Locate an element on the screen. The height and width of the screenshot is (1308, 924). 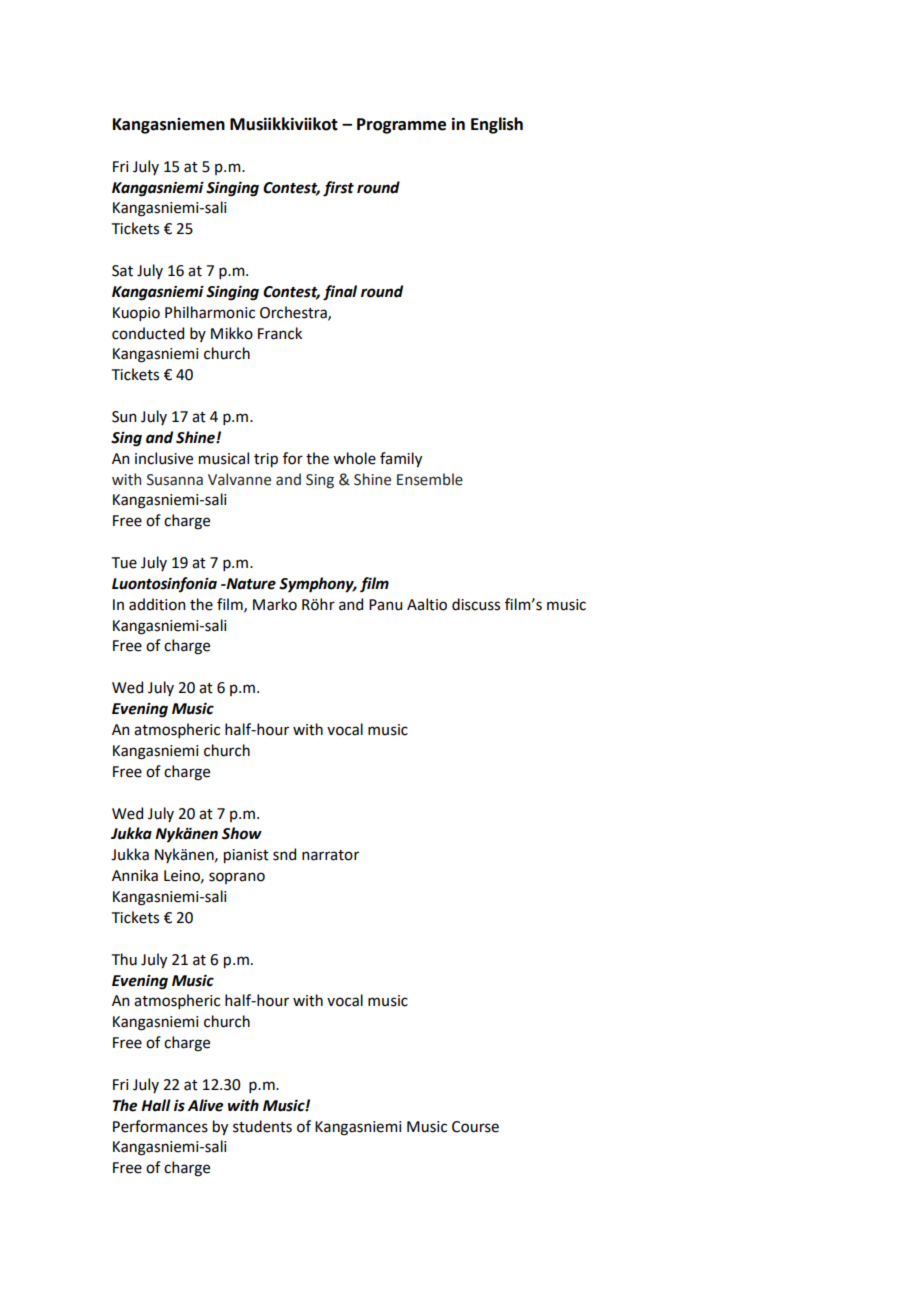
narrator is located at coordinates (330, 855).
